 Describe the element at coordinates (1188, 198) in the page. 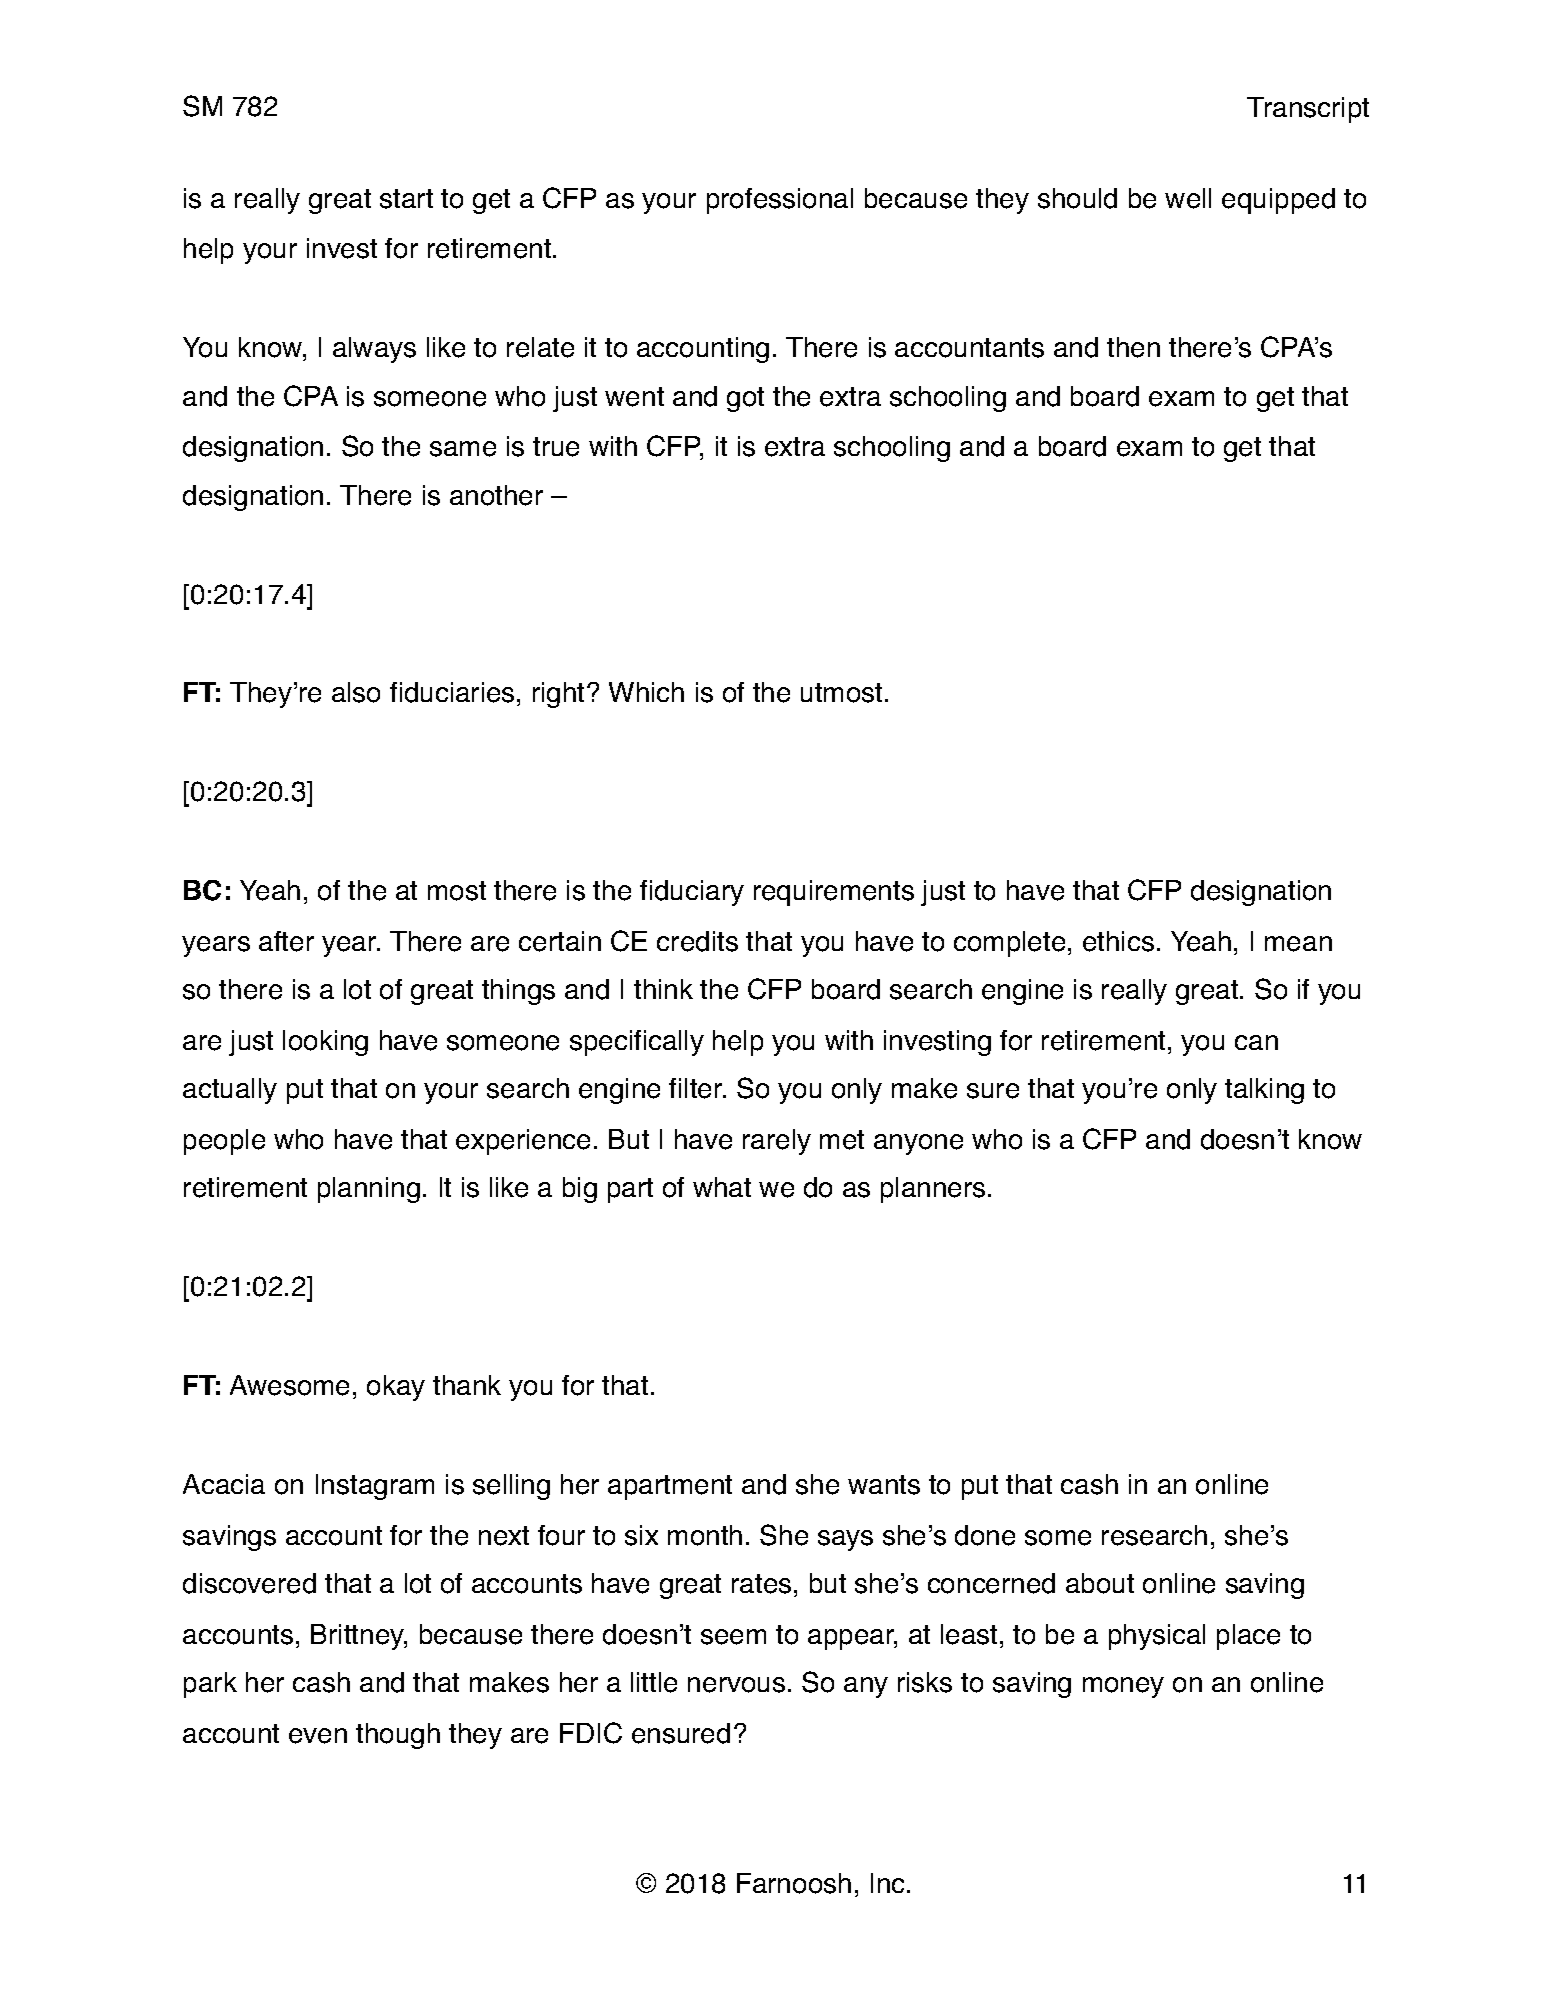

I see `well` at that location.
